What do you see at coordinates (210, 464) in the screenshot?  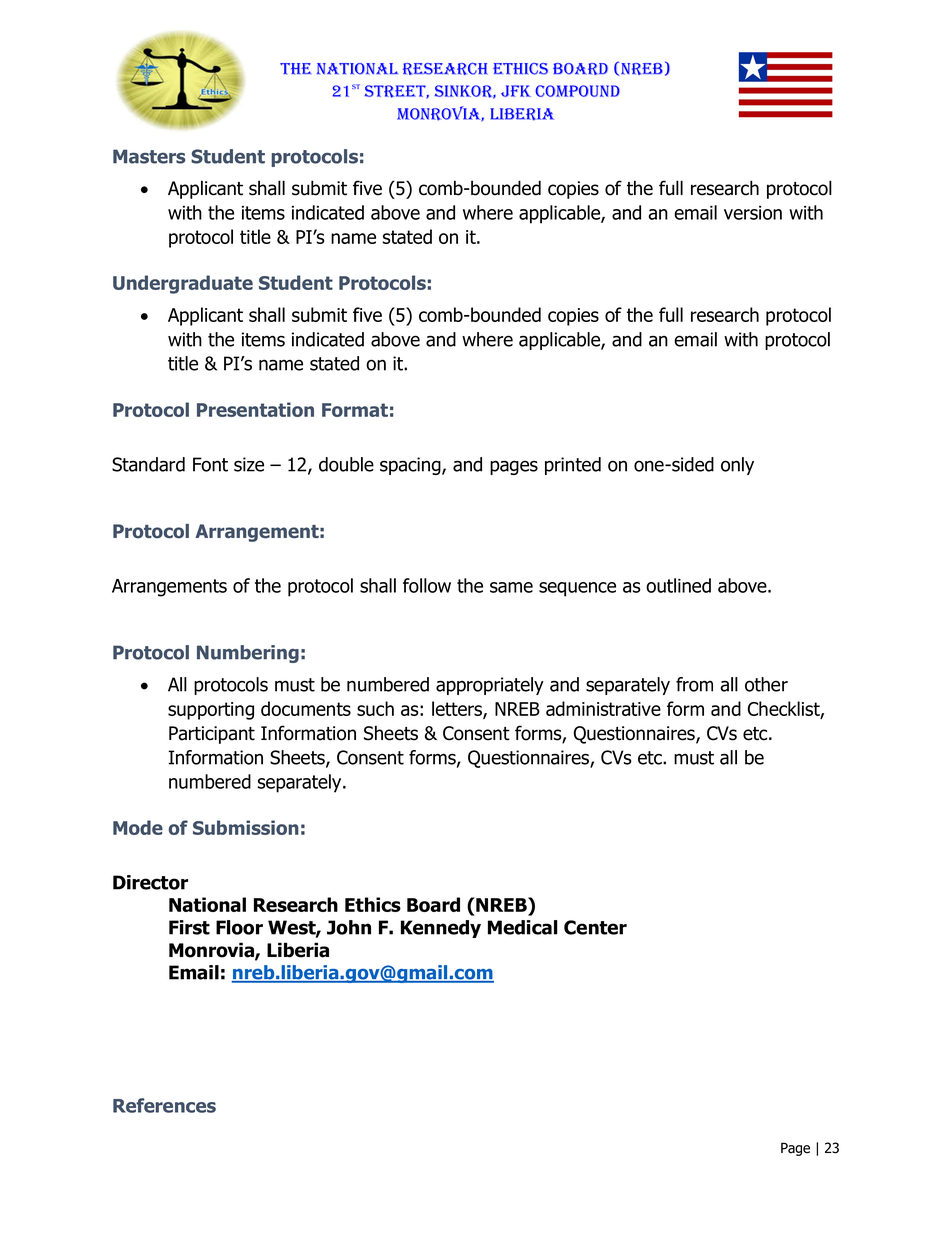 I see `Font` at bounding box center [210, 464].
